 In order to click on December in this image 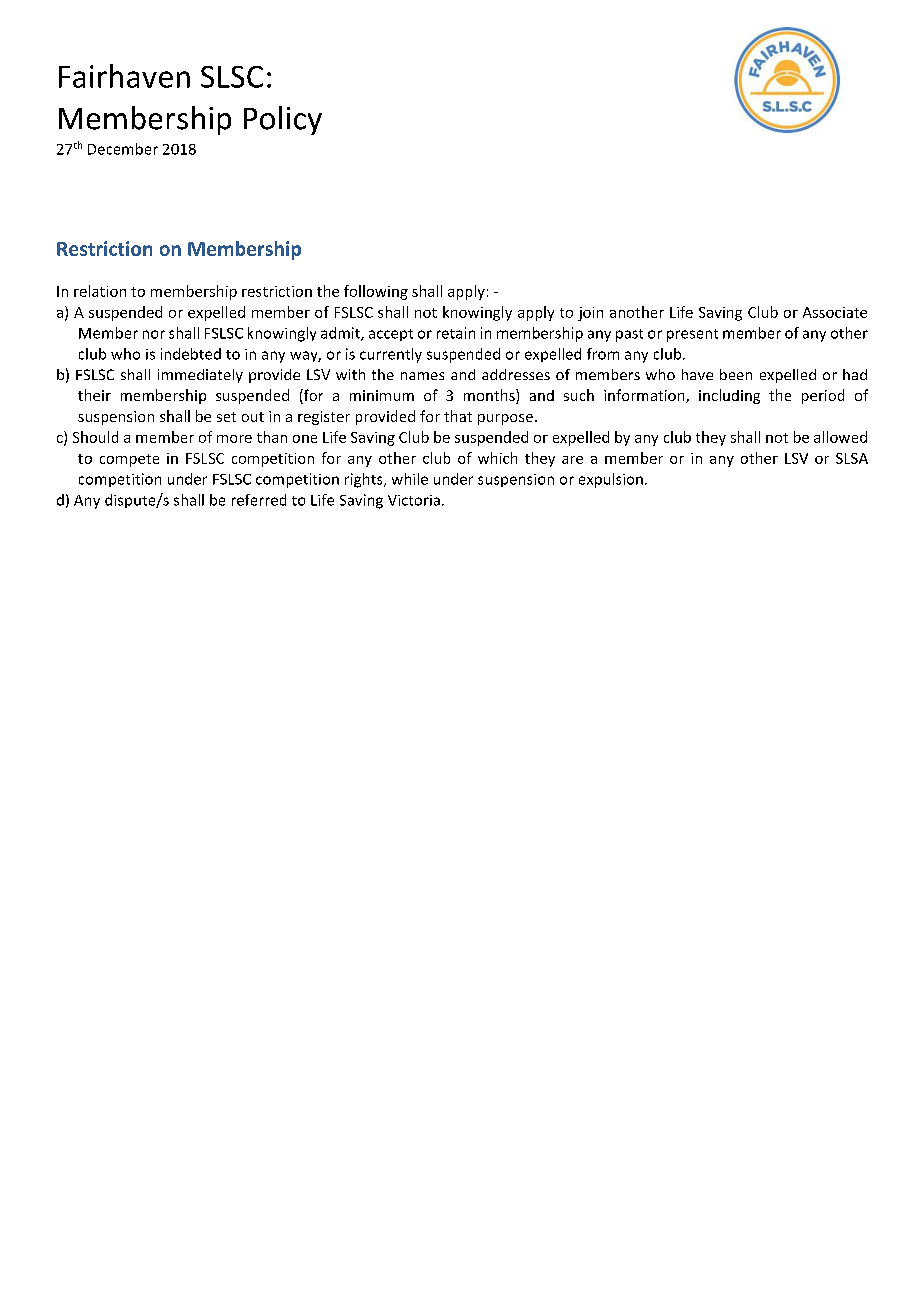, I will do `click(123, 149)`.
